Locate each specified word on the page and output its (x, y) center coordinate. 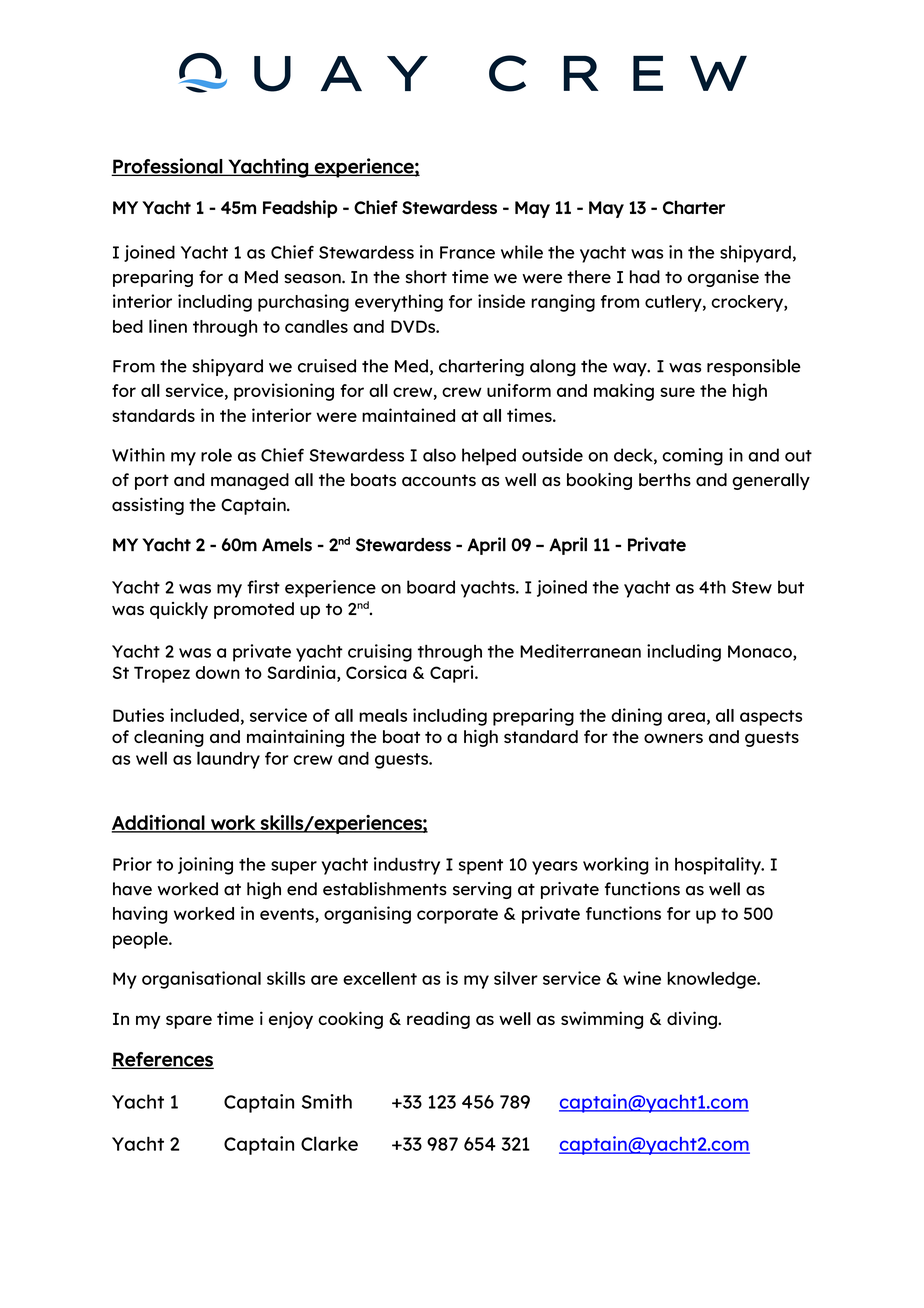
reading (438, 1020)
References (162, 1060)
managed (250, 481)
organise (723, 278)
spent (481, 867)
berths (665, 479)
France (467, 252)
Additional (159, 823)
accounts (439, 480)
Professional (167, 167)
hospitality (719, 866)
